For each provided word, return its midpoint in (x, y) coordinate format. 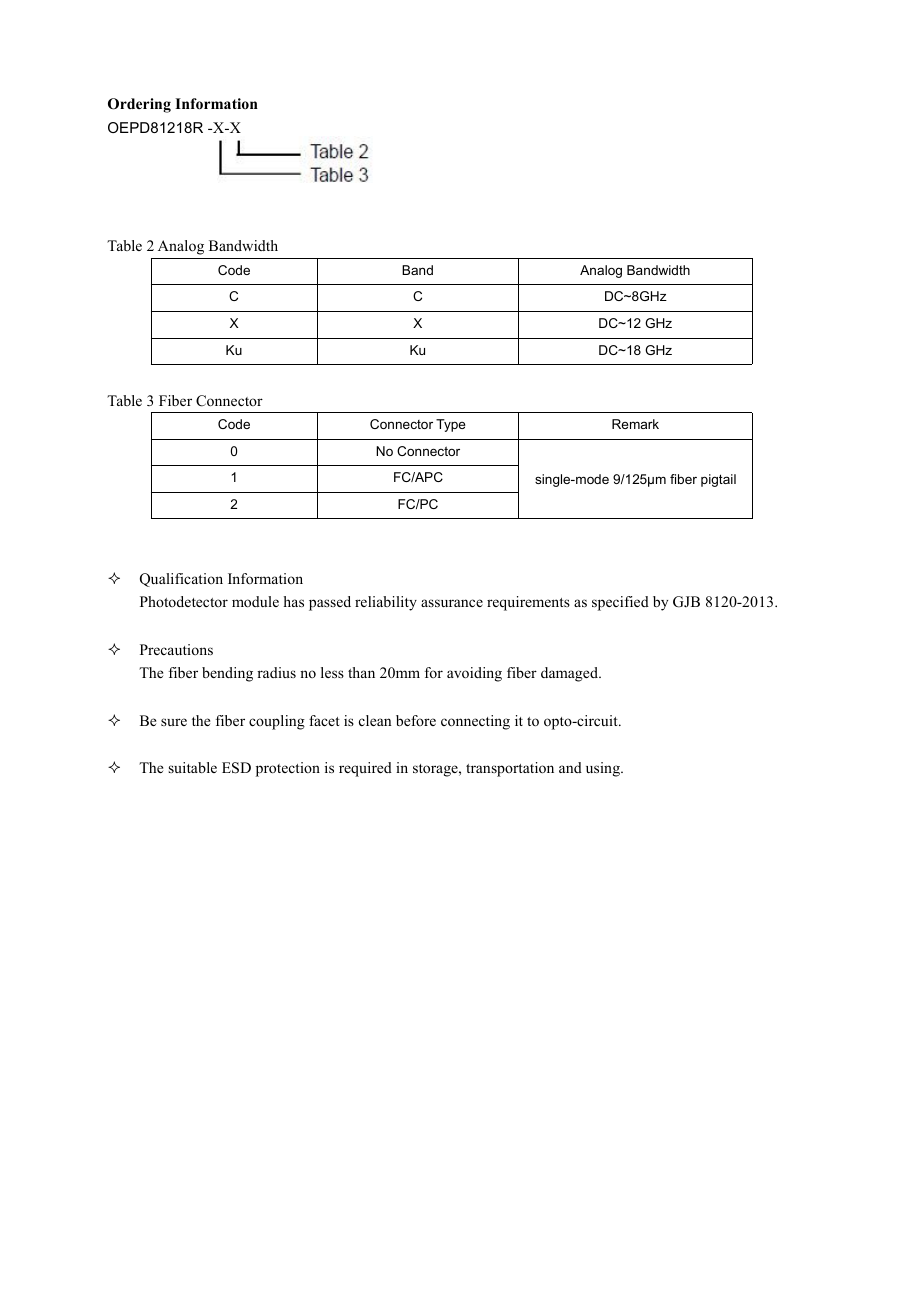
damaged (570, 674)
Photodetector (184, 601)
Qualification (181, 580)
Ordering (139, 105)
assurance (452, 603)
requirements (528, 603)
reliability (386, 603)
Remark (635, 424)
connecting (475, 722)
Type (451, 425)
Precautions (176, 649)
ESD (236, 768)
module (255, 601)
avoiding (474, 674)
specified (620, 603)
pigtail (718, 480)
